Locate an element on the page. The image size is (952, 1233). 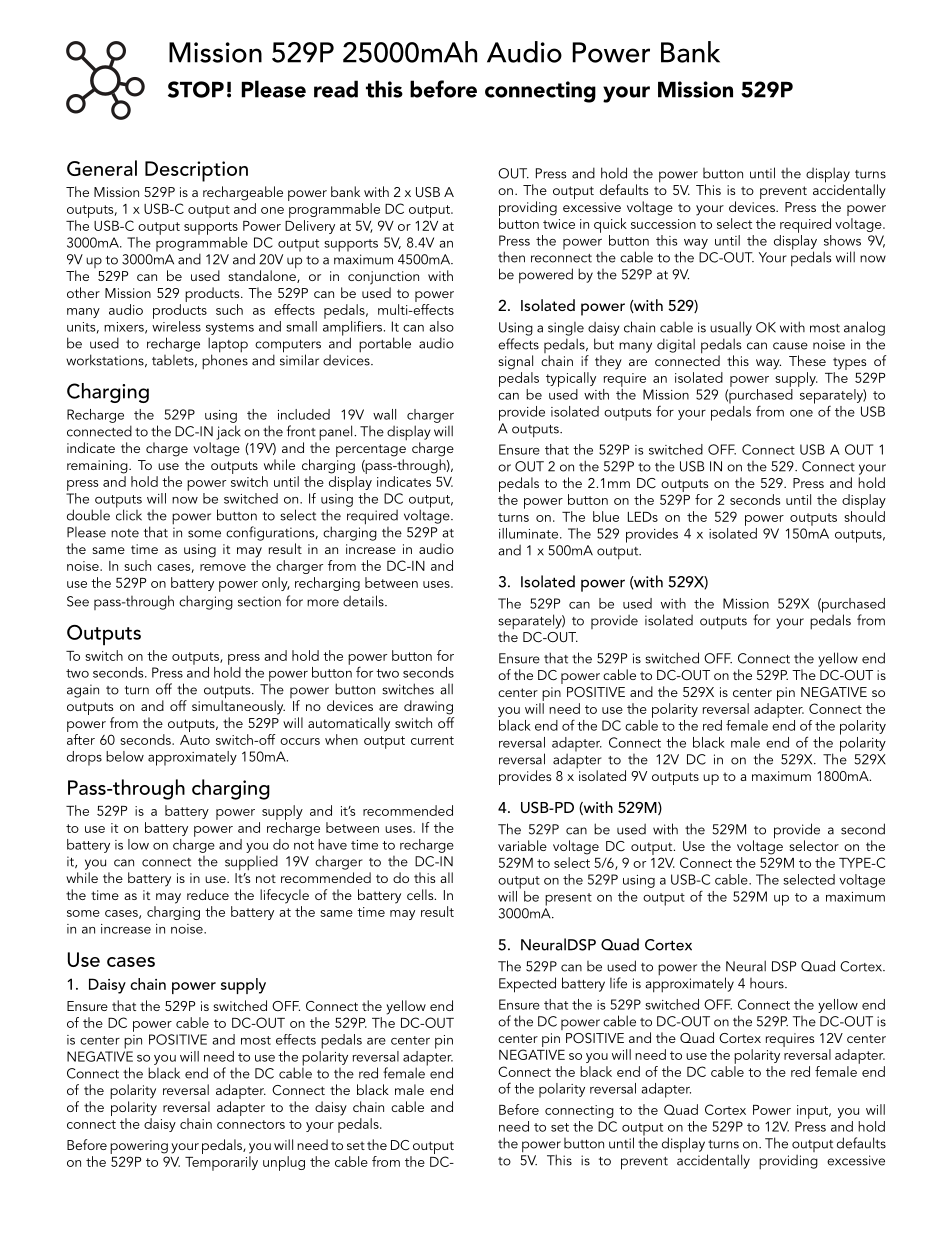
cells is located at coordinates (421, 894).
